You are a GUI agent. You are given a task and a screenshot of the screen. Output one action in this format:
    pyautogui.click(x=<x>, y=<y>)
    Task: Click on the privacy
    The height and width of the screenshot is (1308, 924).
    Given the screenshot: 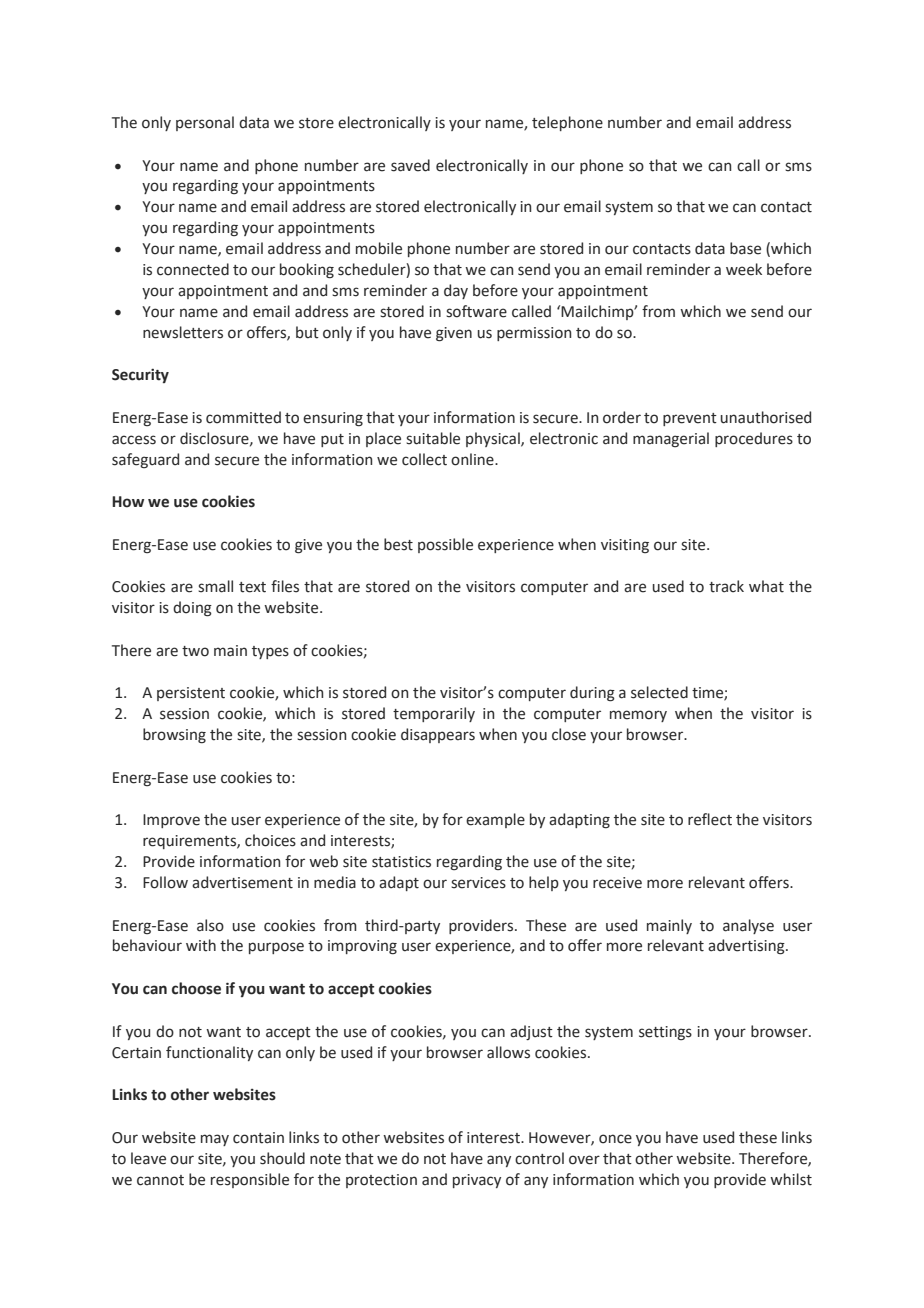 What is the action you would take?
    pyautogui.click(x=477, y=1181)
